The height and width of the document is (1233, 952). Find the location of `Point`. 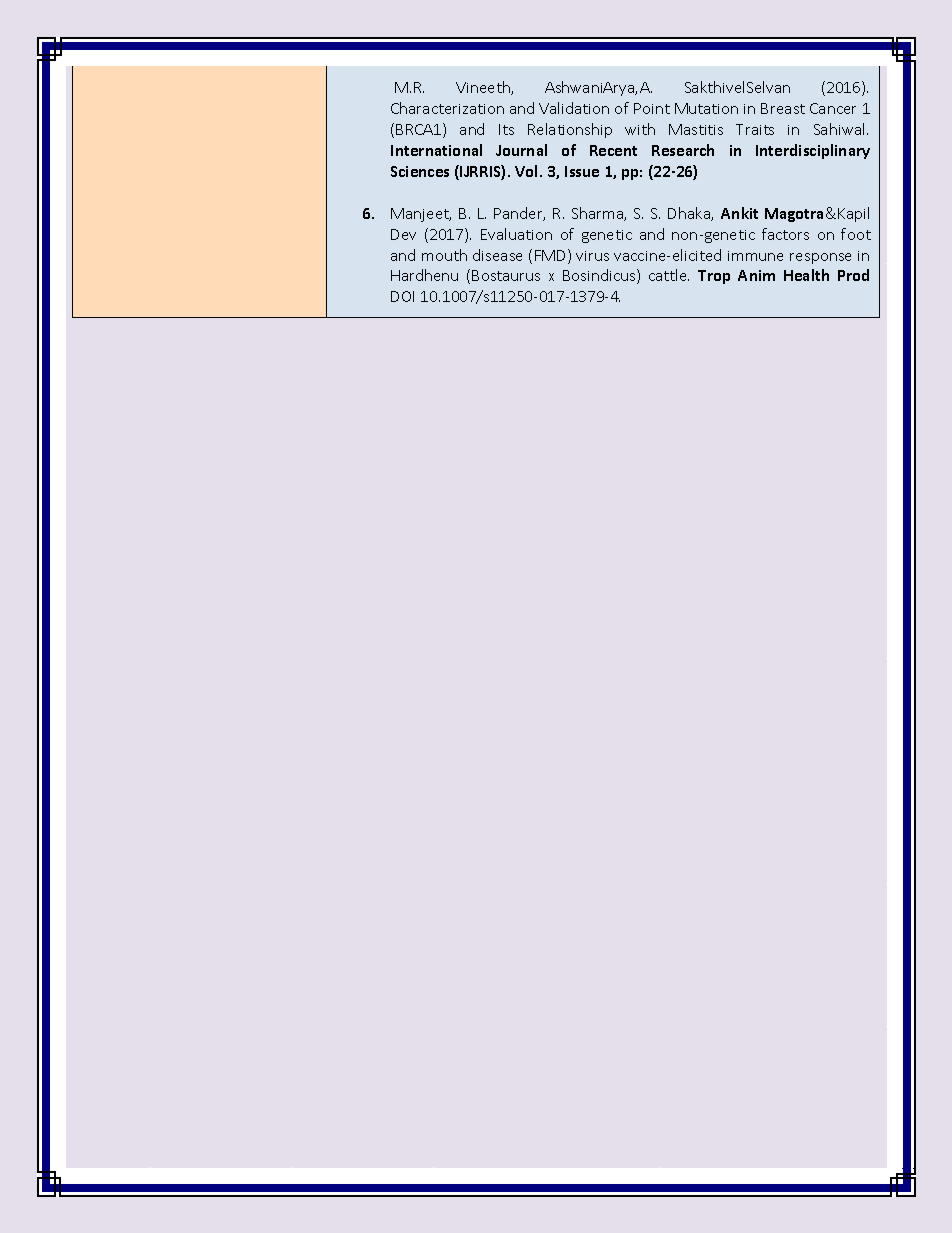

Point is located at coordinates (652, 108).
